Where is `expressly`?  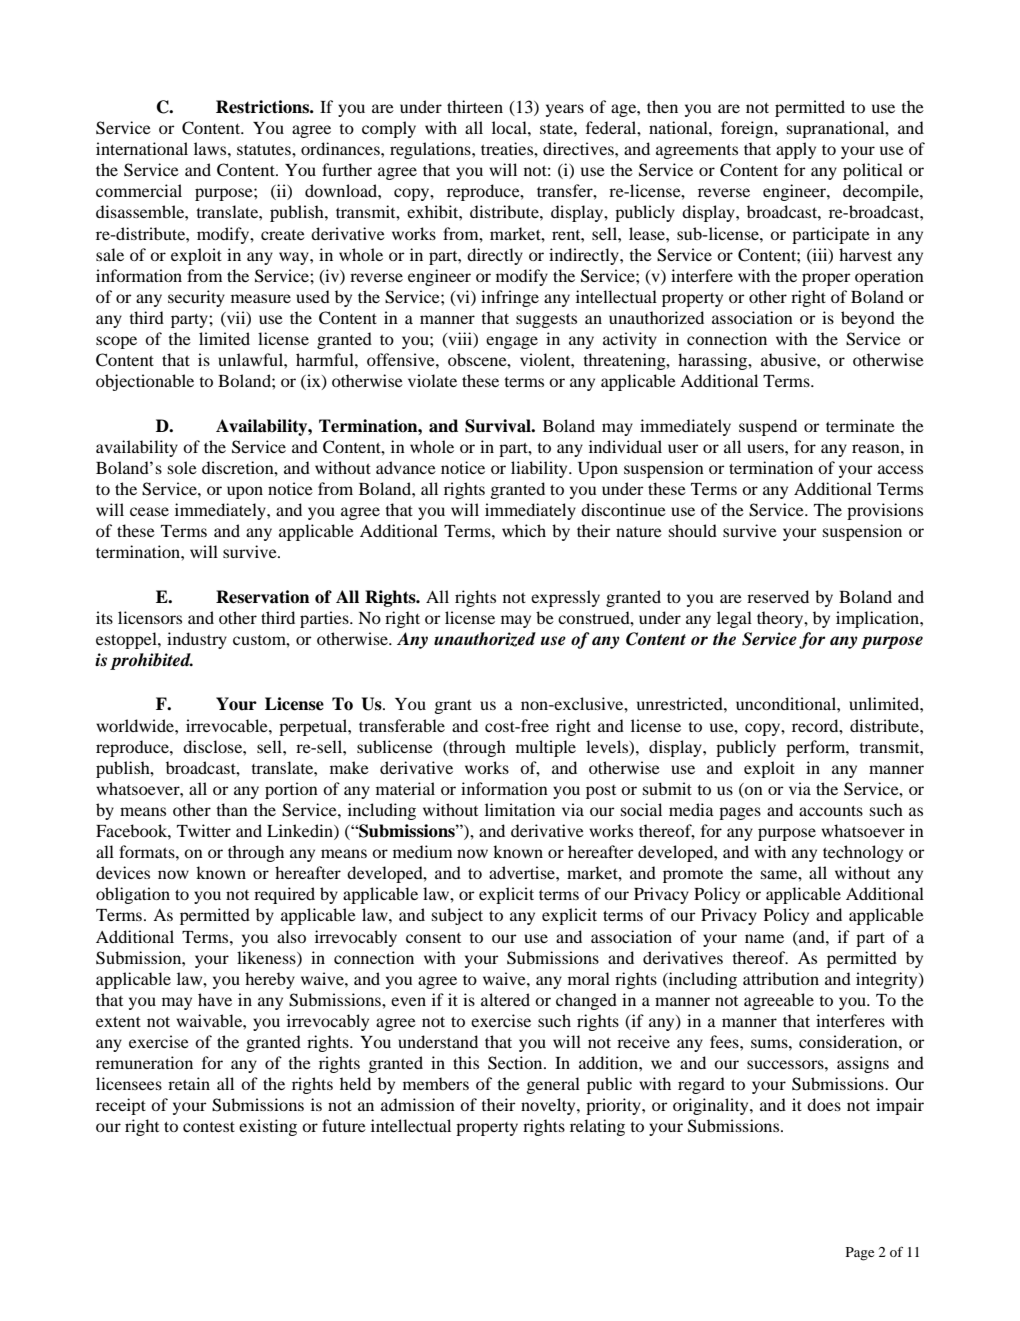
expressly is located at coordinates (565, 598).
